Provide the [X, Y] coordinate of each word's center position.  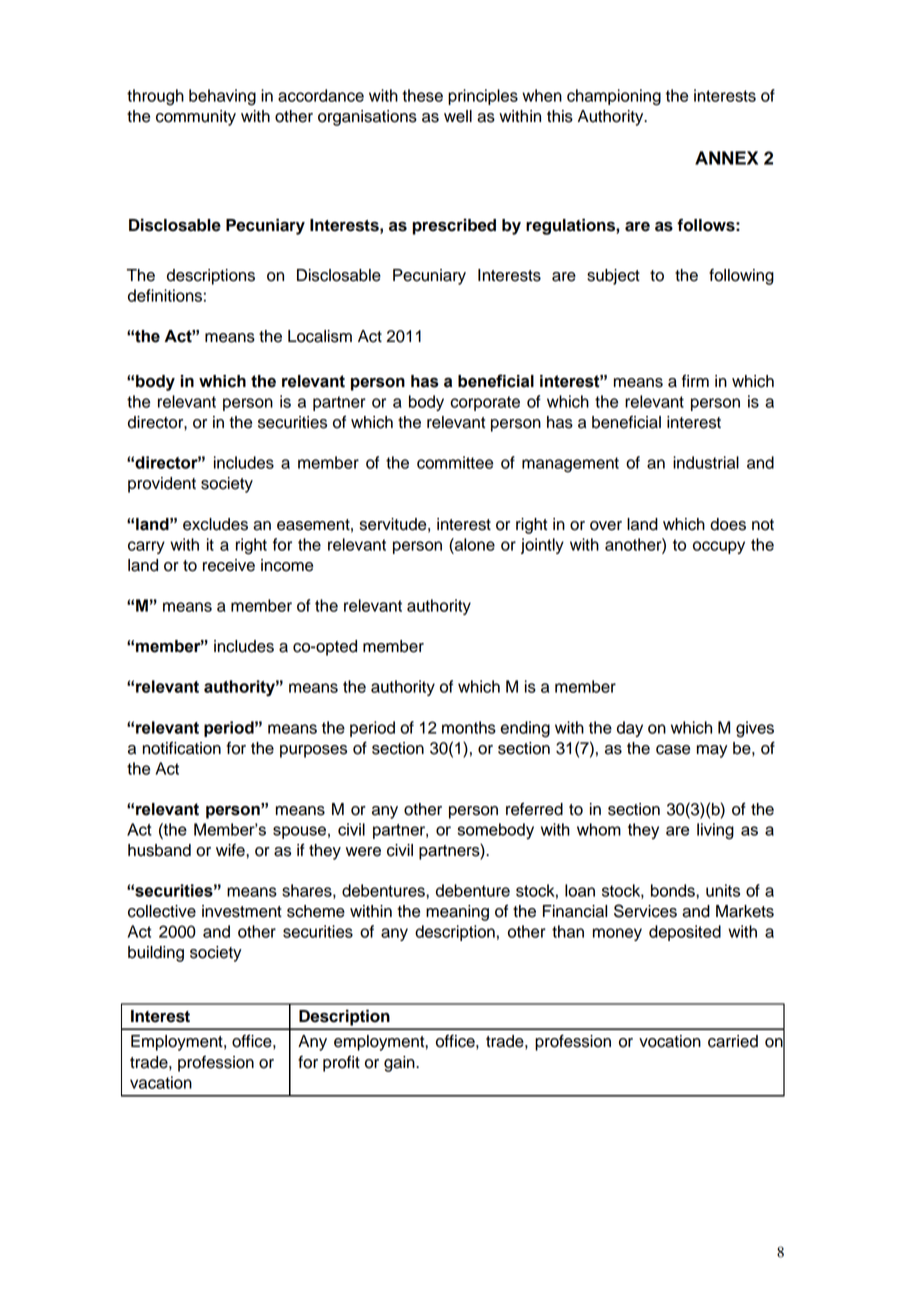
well [458, 116]
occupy [719, 547]
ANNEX [726, 158]
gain [400, 1064]
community [196, 118]
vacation [161, 1082]
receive [229, 565]
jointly [542, 546]
